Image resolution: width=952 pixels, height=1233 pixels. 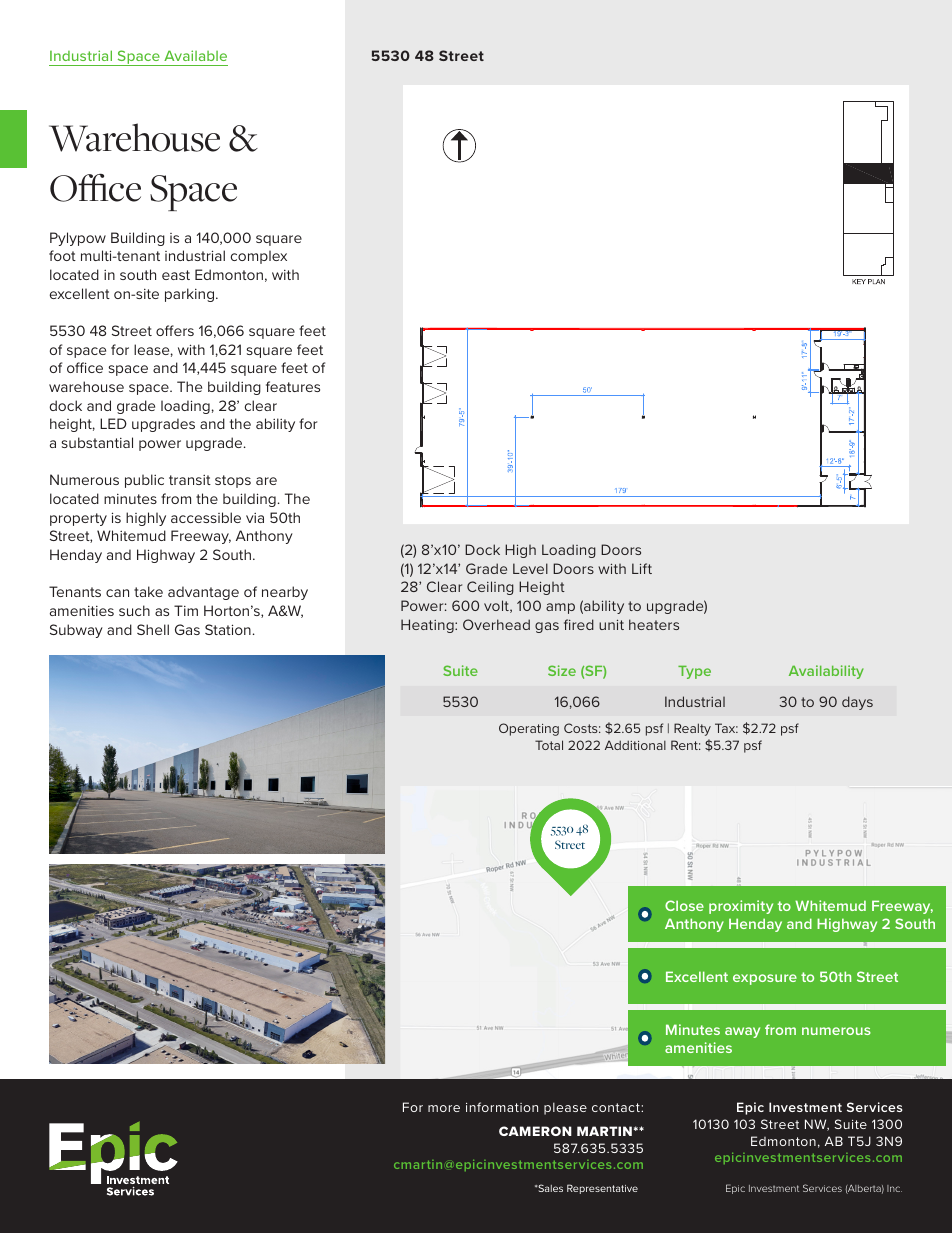 What do you see at coordinates (894, 1188) in the page?
I see `Inc` at bounding box center [894, 1188].
